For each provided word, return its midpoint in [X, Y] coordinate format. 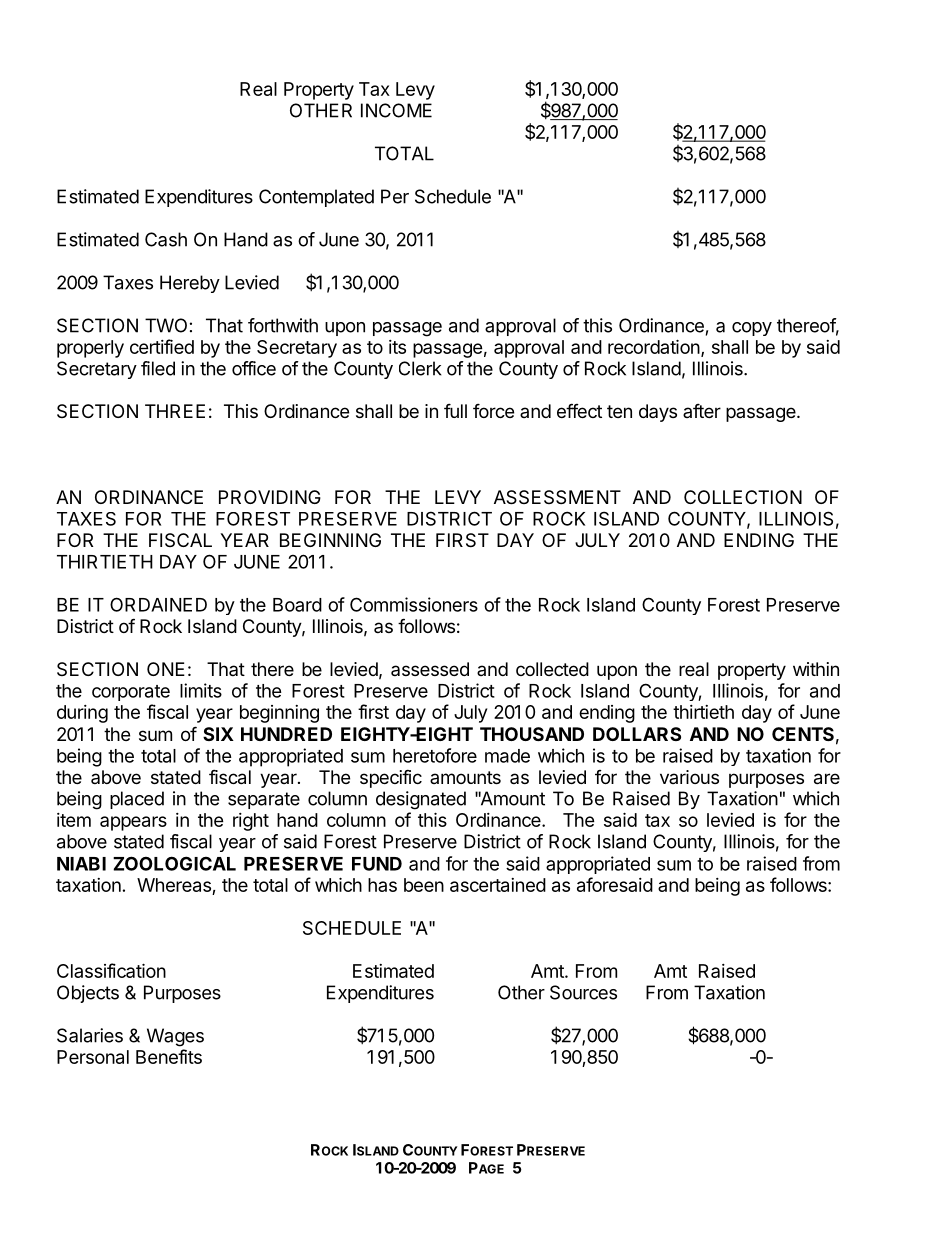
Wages [175, 1037]
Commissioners [414, 604]
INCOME [396, 110]
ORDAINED [158, 604]
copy [752, 329]
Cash [166, 239]
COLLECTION [743, 497]
